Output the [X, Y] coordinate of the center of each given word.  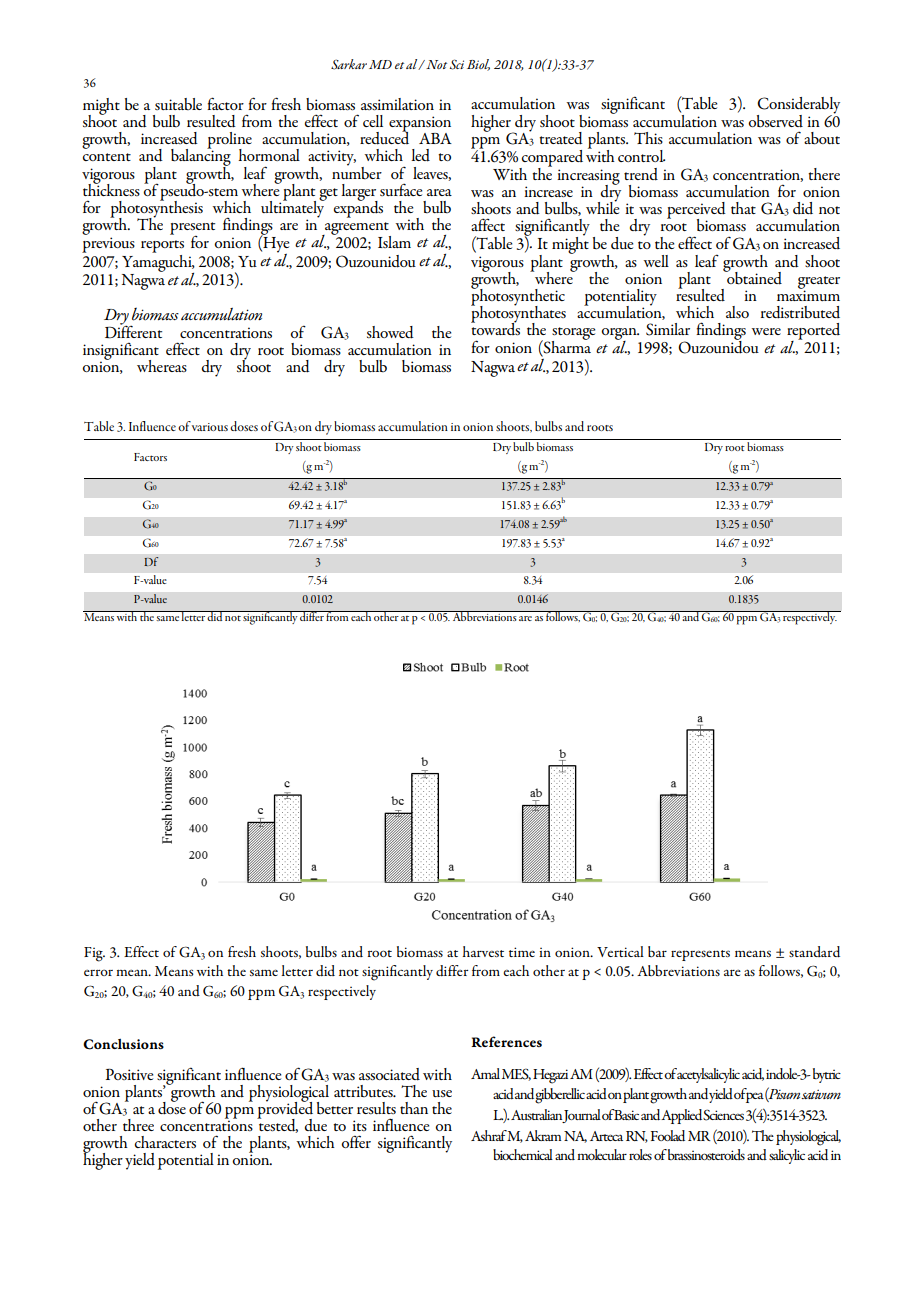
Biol [478, 65]
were [766, 331]
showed [390, 332]
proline [229, 141]
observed [775, 121]
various [210, 427]
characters [165, 1142]
